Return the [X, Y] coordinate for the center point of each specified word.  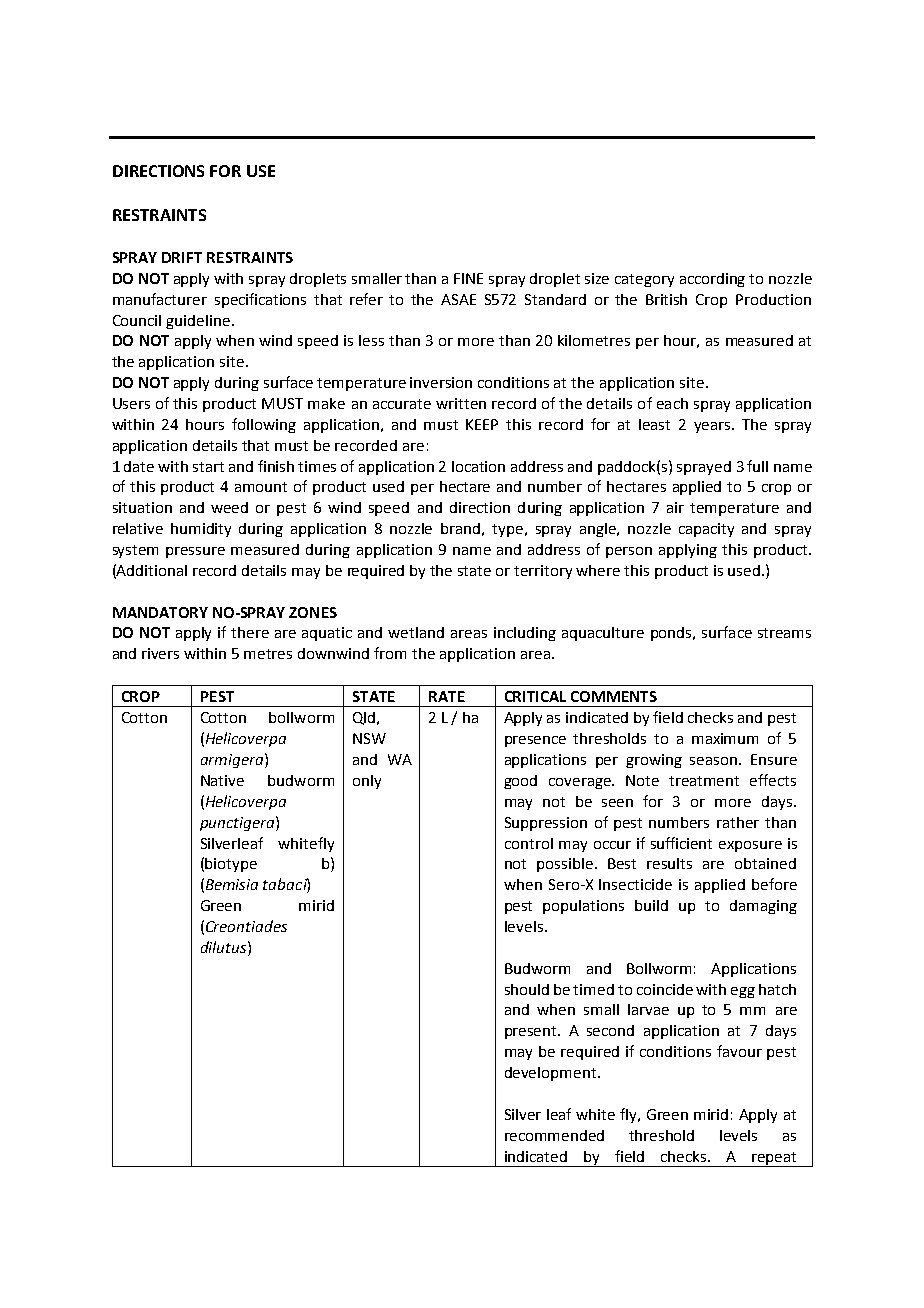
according [712, 280]
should [527, 989]
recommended [554, 1135]
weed [229, 507]
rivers [160, 653]
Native [222, 780]
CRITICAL [535, 696]
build [651, 905]
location [478, 466]
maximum [725, 738]
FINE [468, 278]
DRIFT [182, 257]
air [675, 507]
